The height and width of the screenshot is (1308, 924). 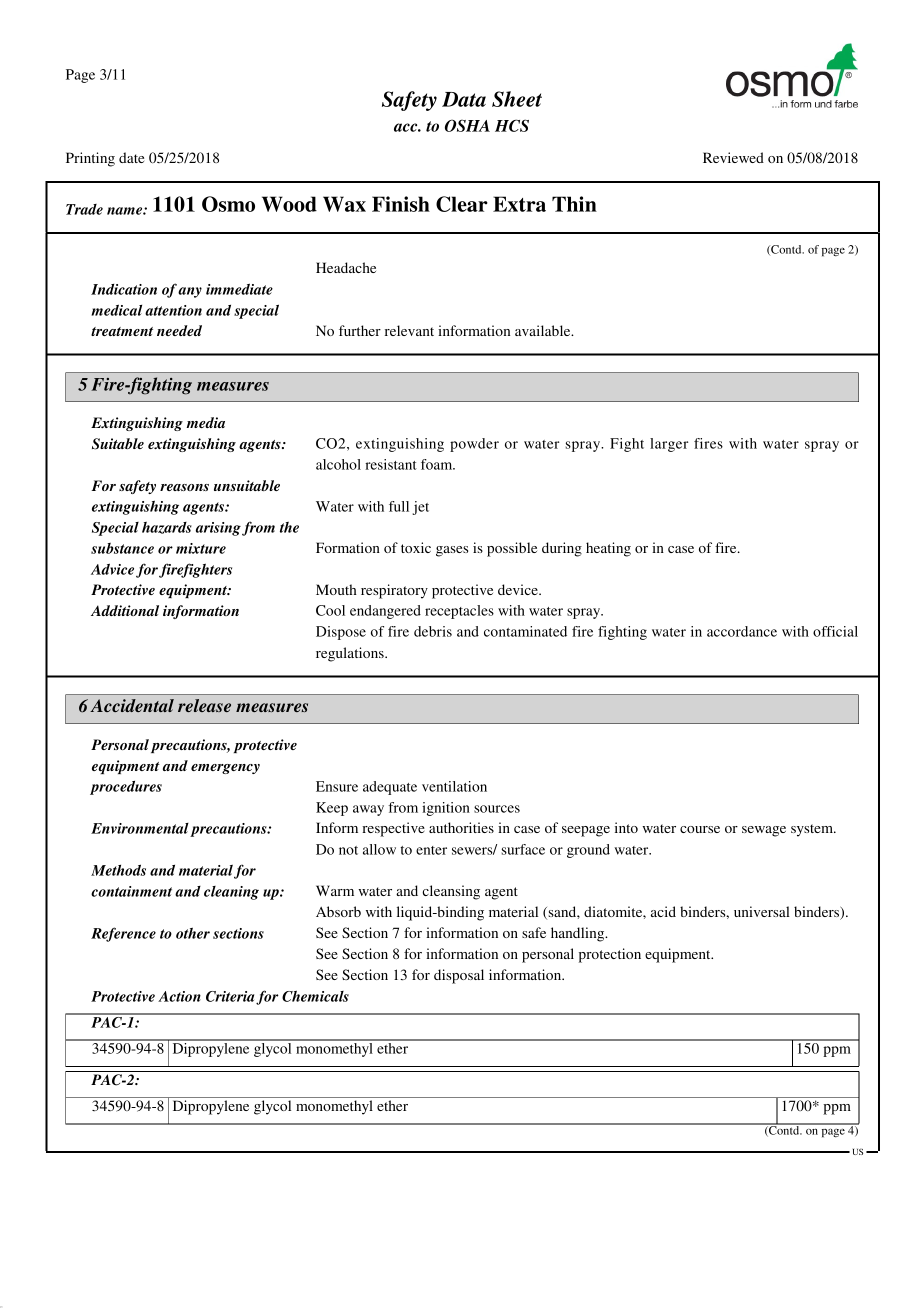 What do you see at coordinates (733, 157) in the screenshot?
I see `Reviewed` at bounding box center [733, 157].
